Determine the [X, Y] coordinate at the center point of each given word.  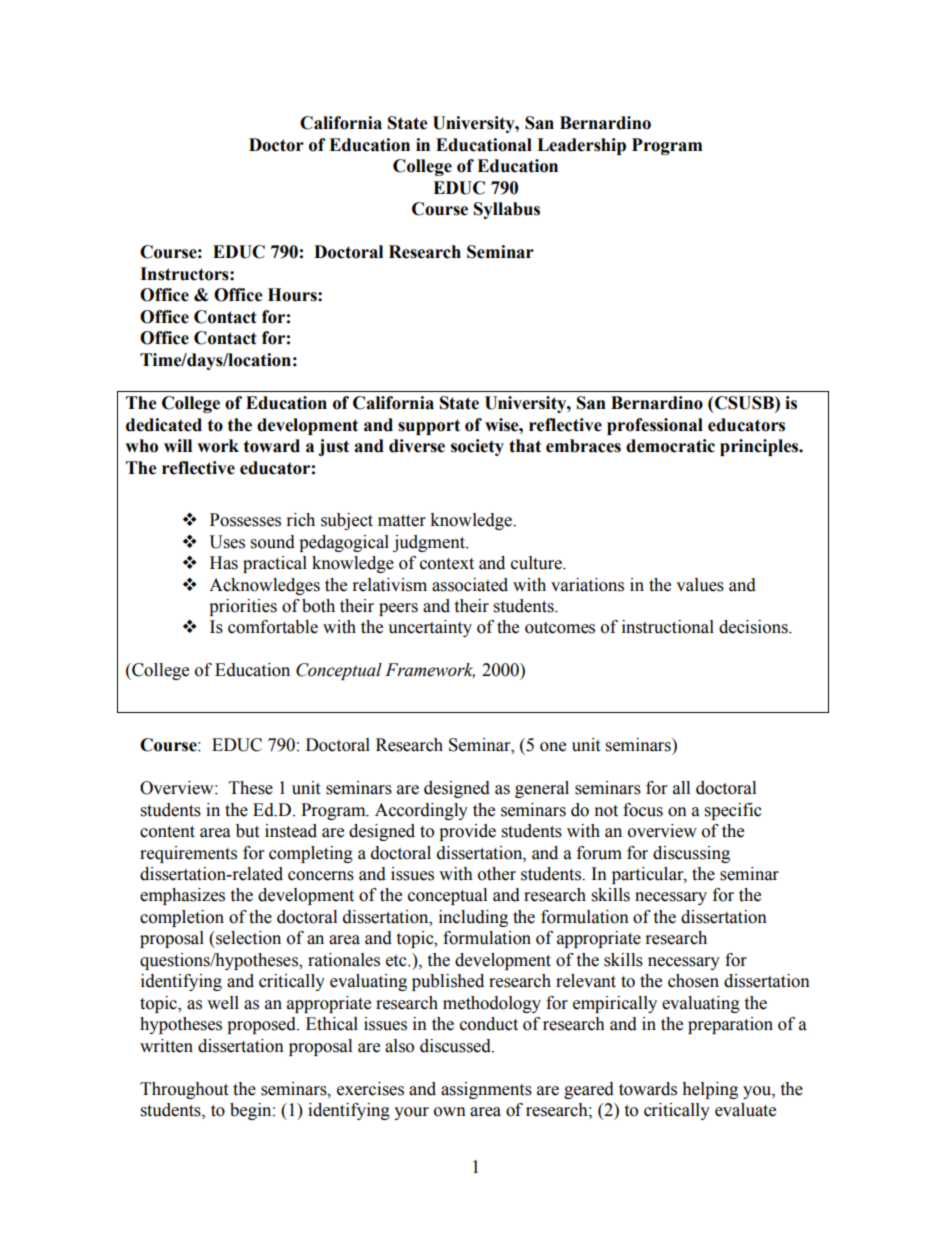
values [700, 585]
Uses [227, 542]
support [429, 427]
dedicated [164, 425]
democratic [670, 446]
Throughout [184, 1090]
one [553, 747]
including [473, 918]
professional [655, 426]
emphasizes [182, 896]
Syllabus [507, 210]
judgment [430, 543]
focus [643, 810]
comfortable [273, 627]
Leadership [581, 146]
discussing [691, 854]
